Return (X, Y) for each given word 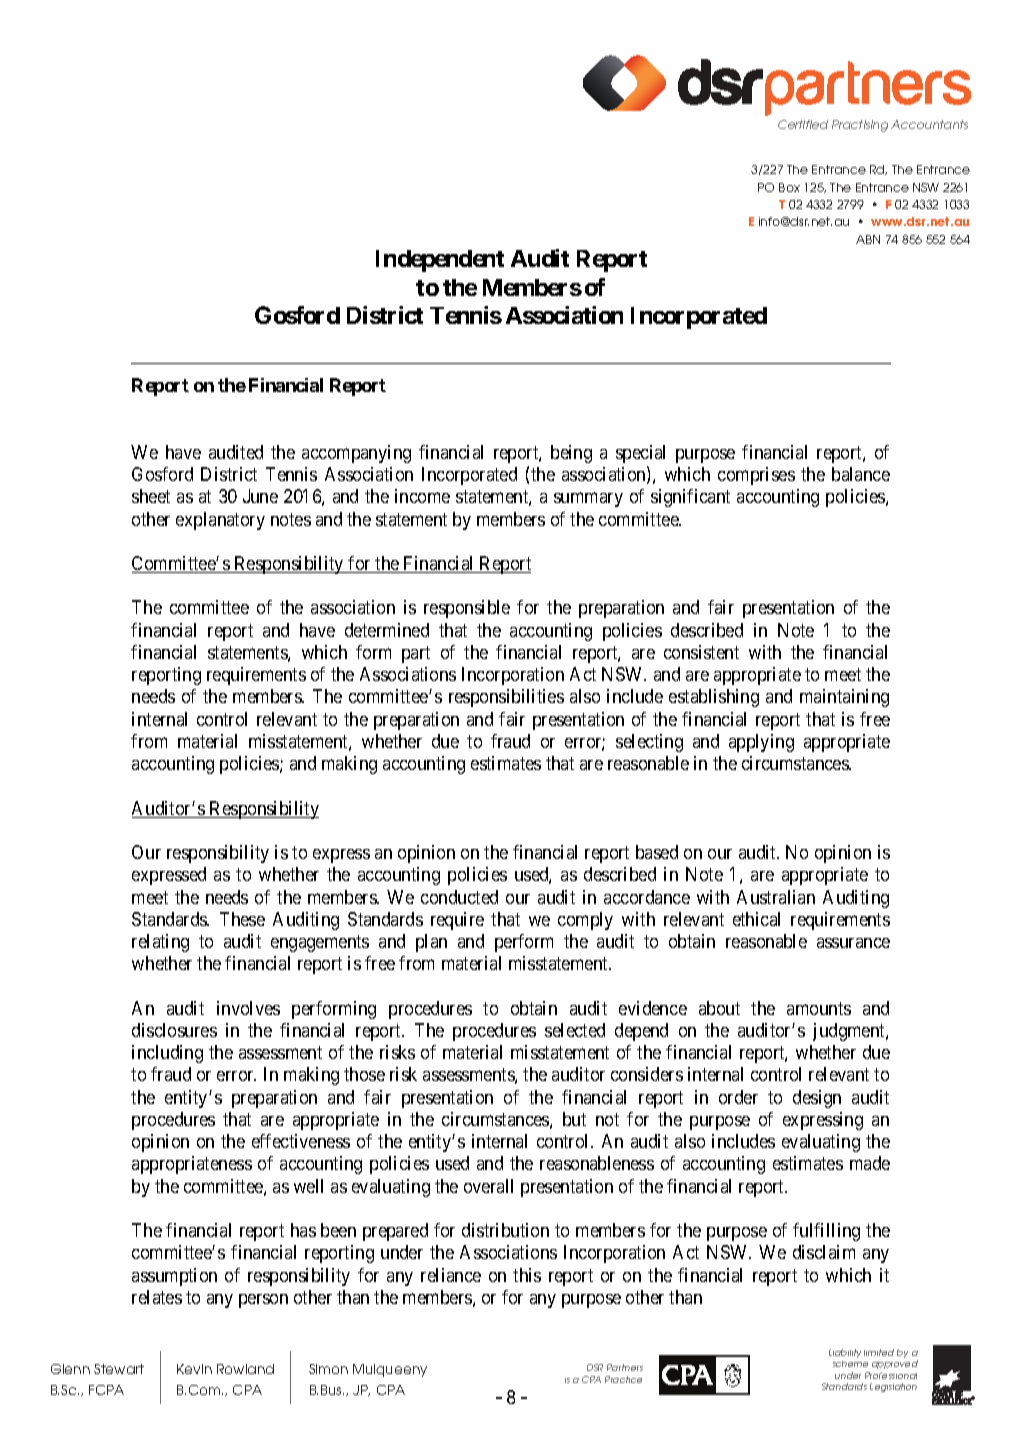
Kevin (194, 1369)
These (242, 919)
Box (789, 187)
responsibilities (506, 698)
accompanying (356, 454)
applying (761, 743)
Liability (845, 1353)
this (527, 1275)
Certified (803, 124)
